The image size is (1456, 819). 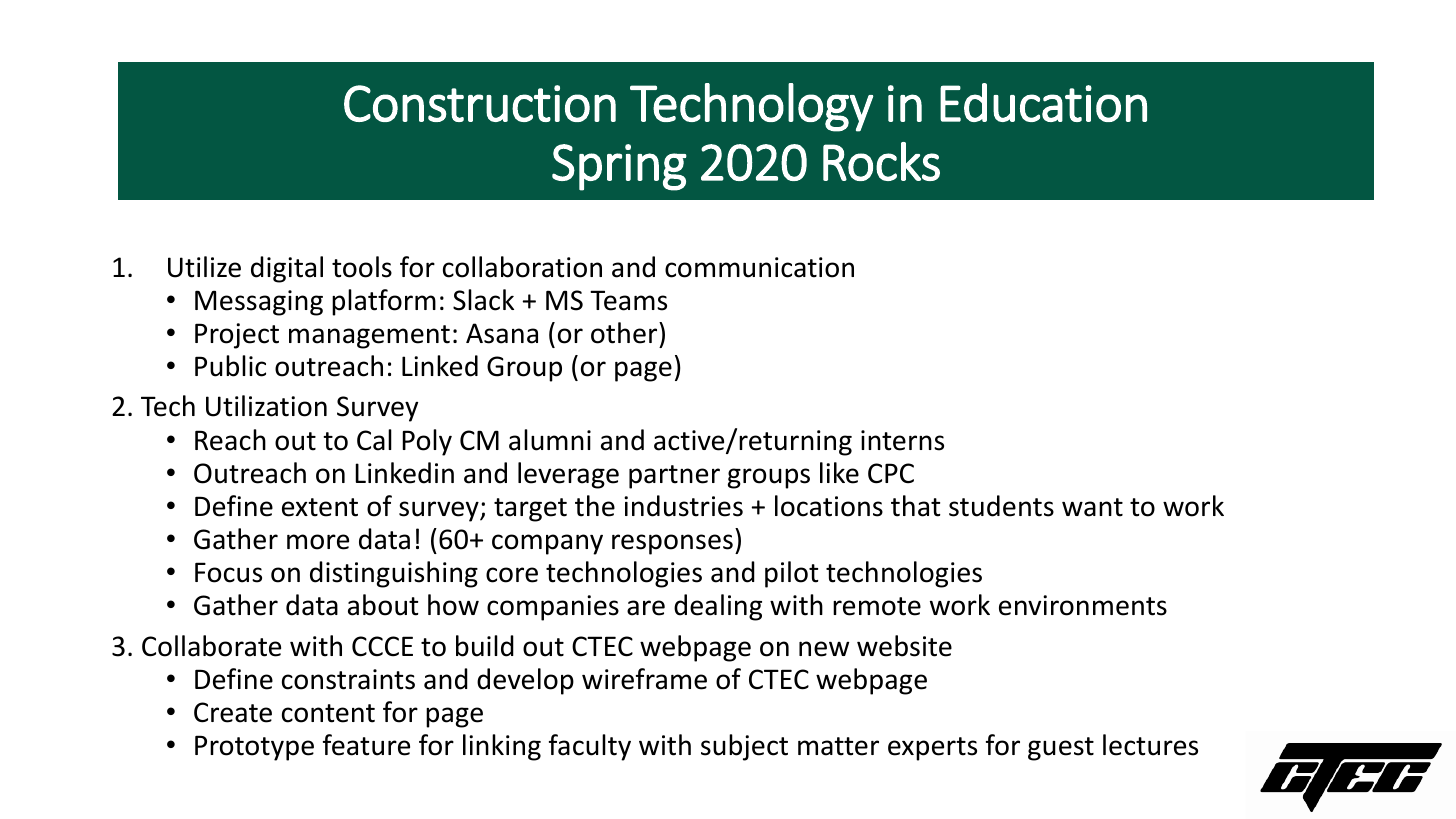 What do you see at coordinates (480, 103) in the image?
I see `Construction` at bounding box center [480, 103].
